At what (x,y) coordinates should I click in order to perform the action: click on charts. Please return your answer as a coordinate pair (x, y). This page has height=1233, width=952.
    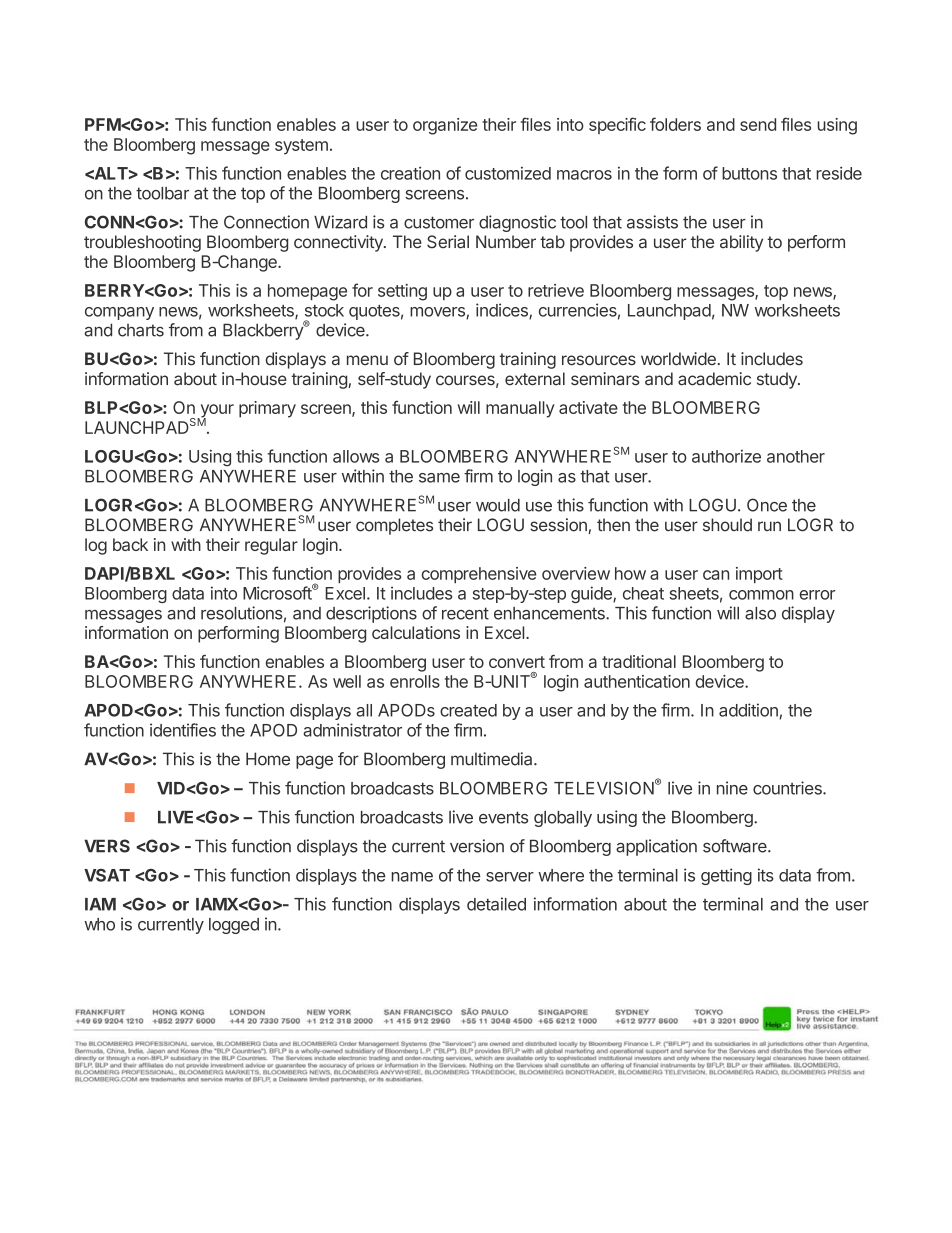
    Looking at the image, I should click on (141, 330).
